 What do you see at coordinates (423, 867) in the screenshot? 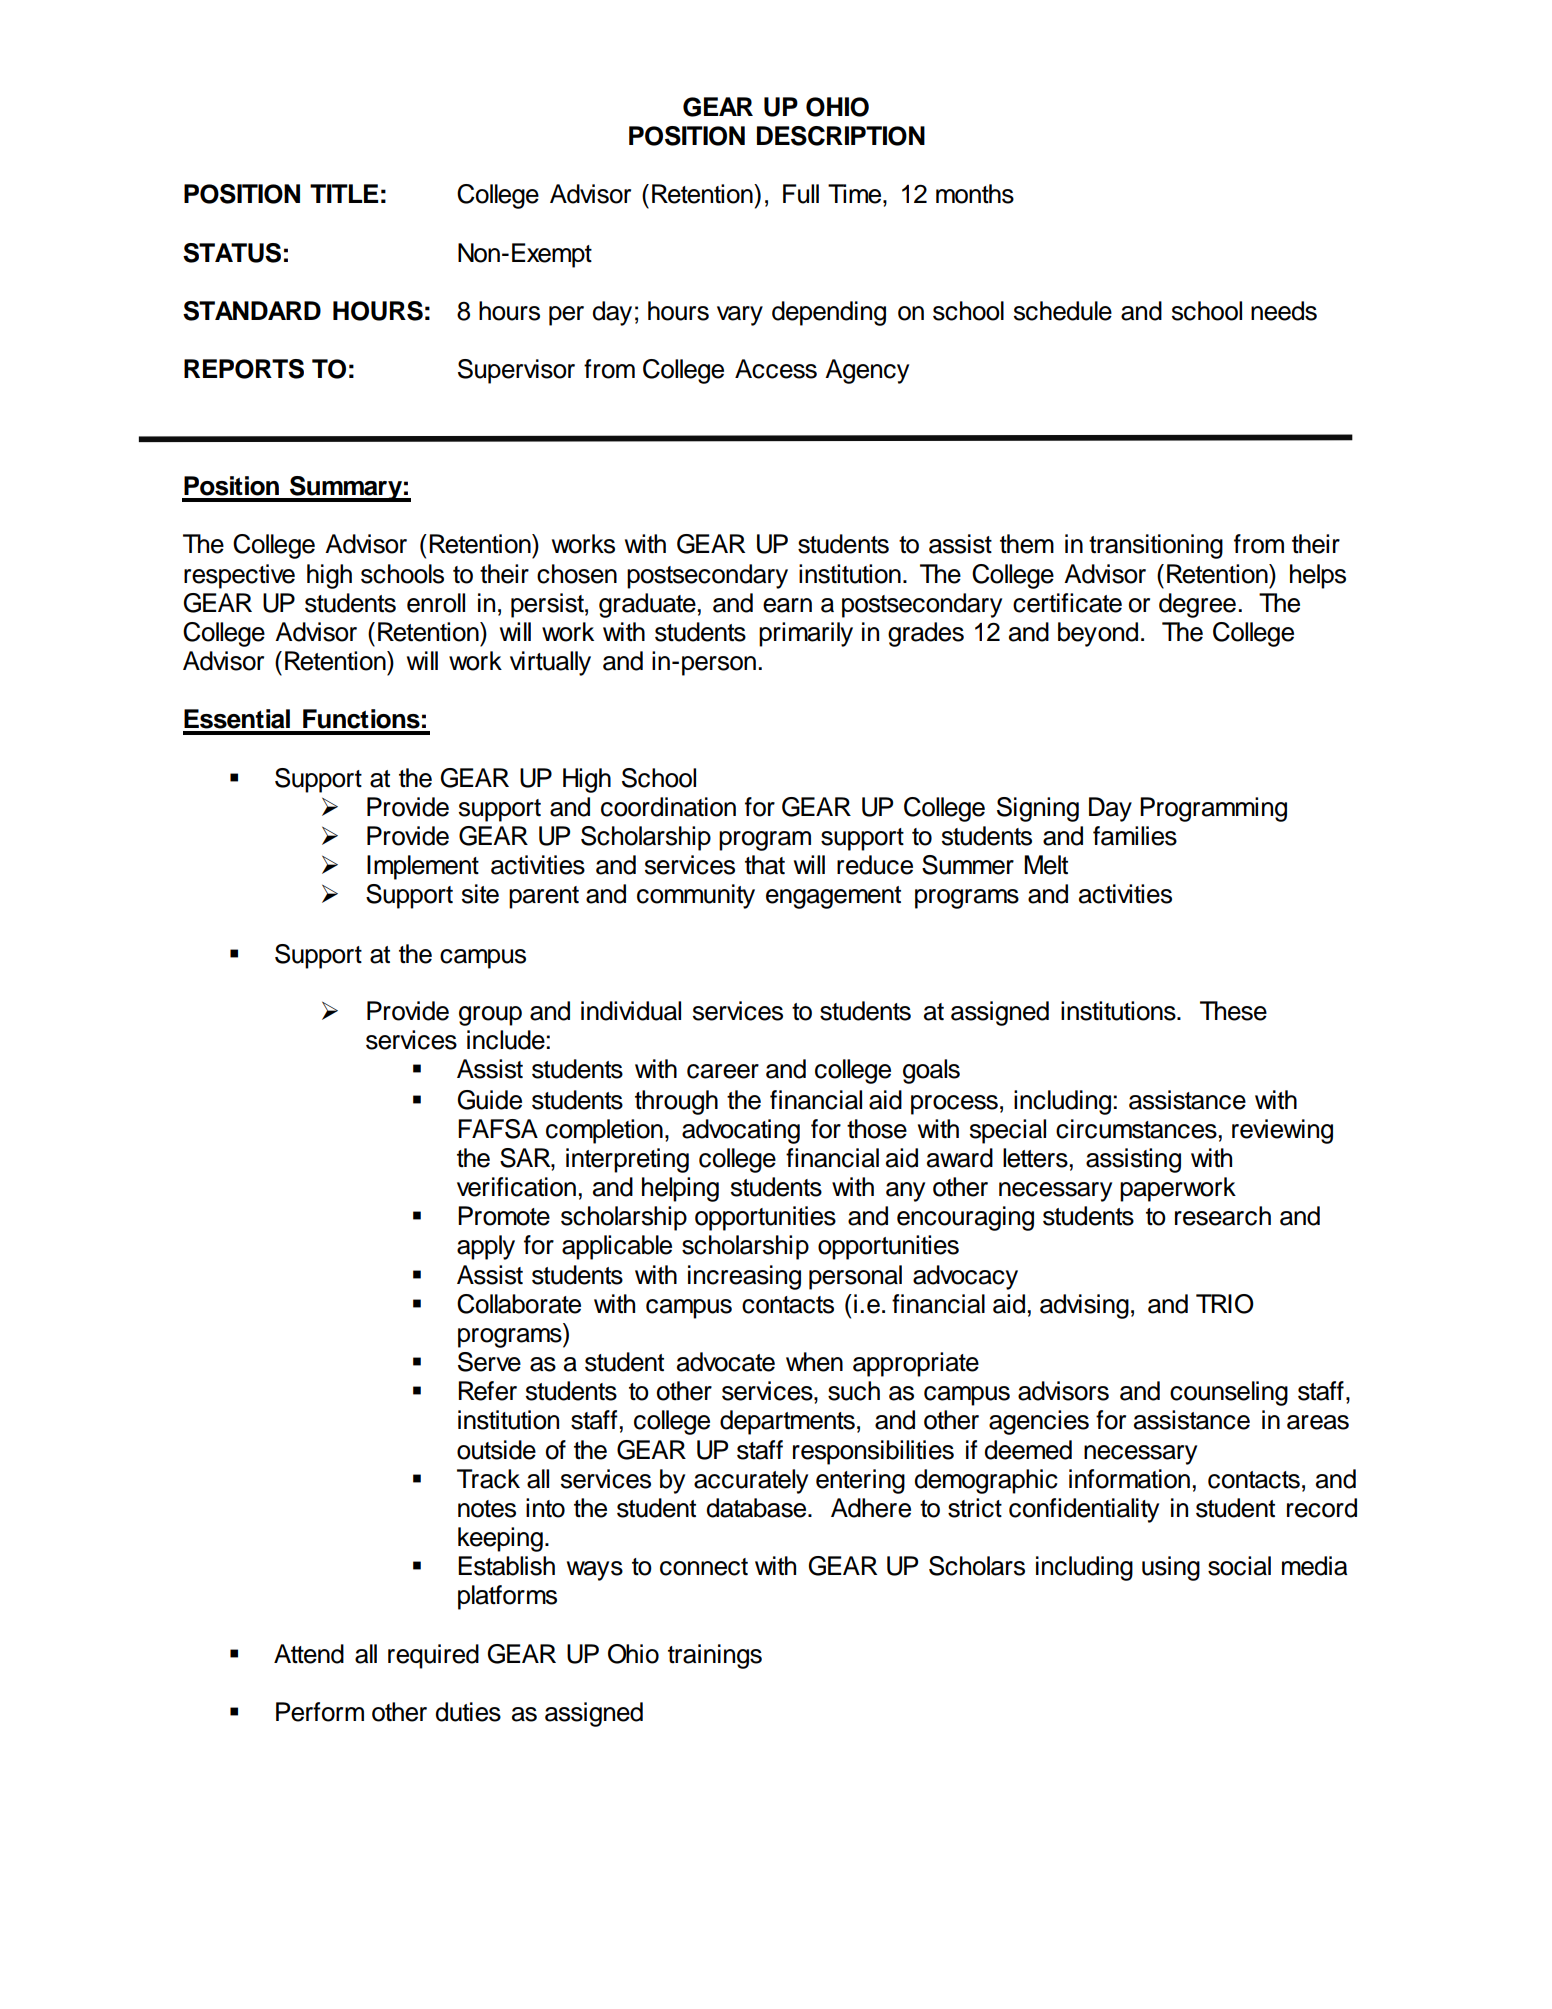
I see `Implement` at bounding box center [423, 867].
